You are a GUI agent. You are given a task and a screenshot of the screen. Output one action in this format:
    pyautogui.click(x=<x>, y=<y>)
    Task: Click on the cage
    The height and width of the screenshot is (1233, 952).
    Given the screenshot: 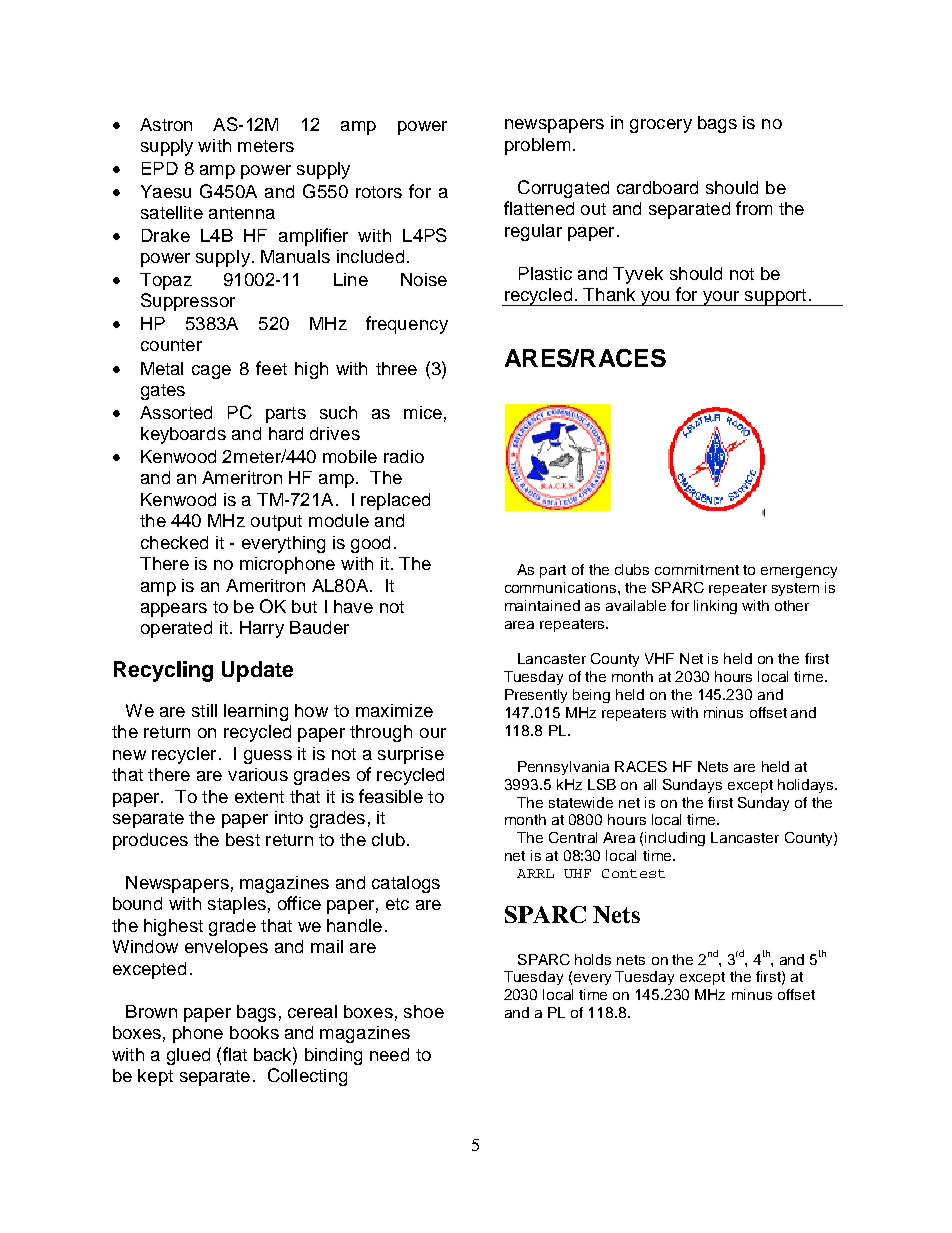 What is the action you would take?
    pyautogui.click(x=211, y=372)
